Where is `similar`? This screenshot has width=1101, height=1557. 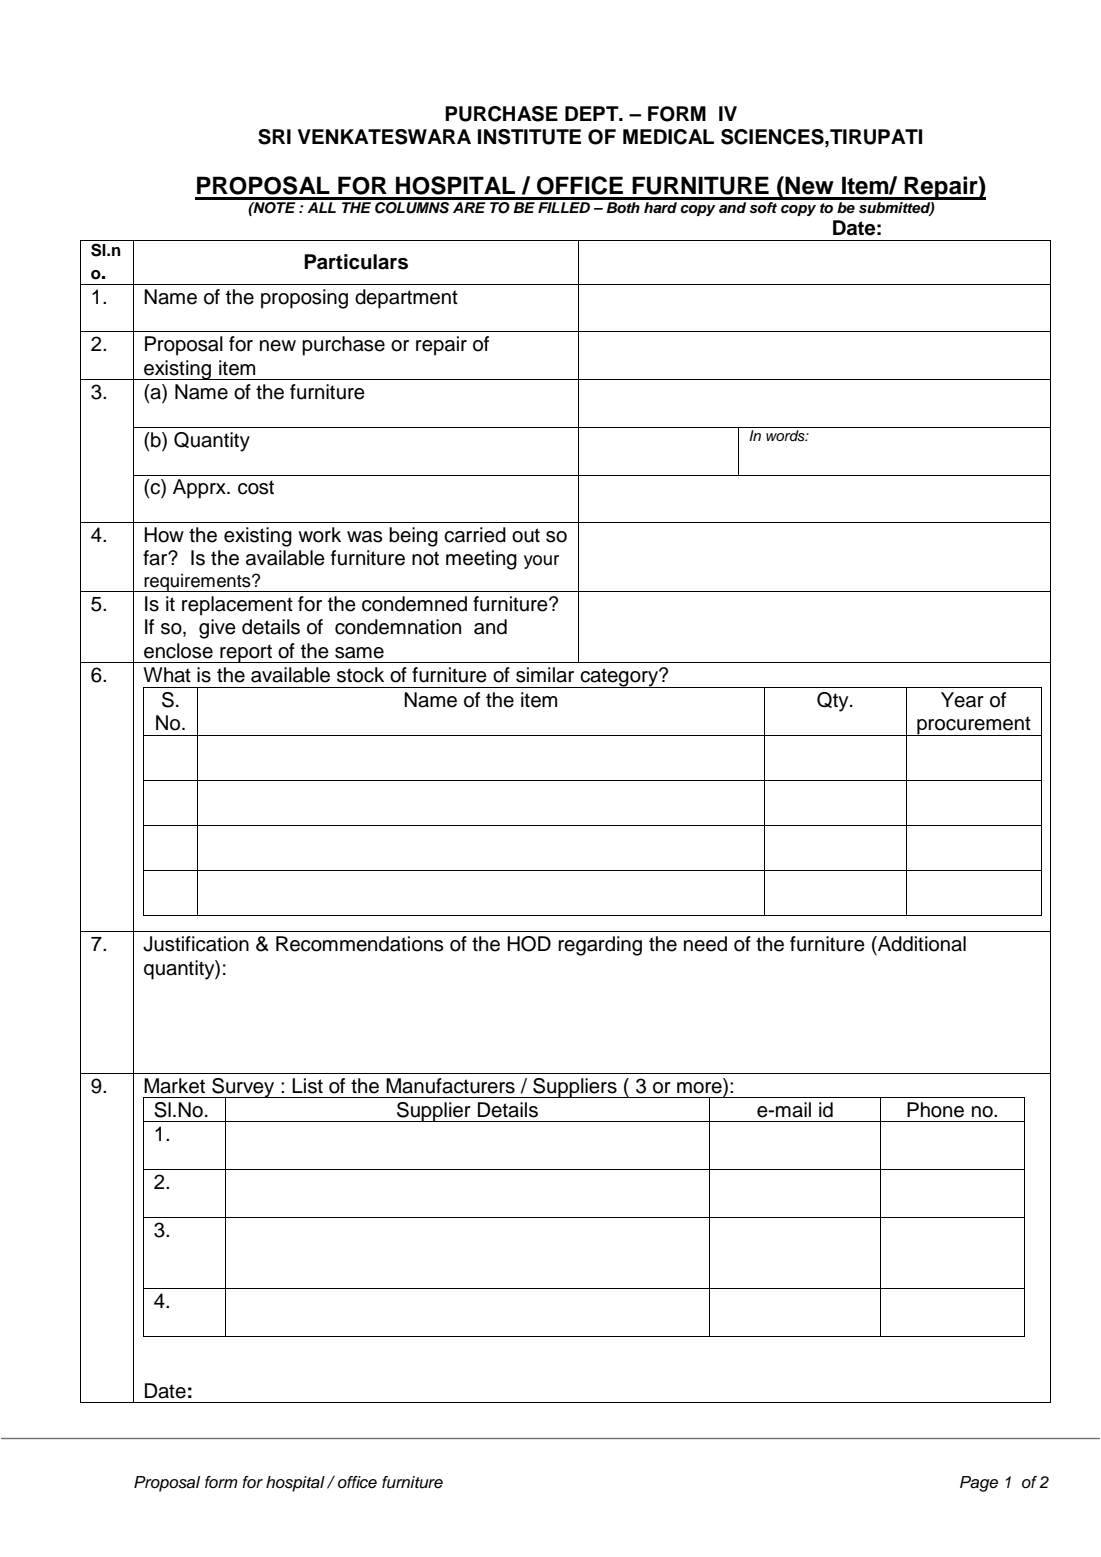
similar is located at coordinates (545, 675).
